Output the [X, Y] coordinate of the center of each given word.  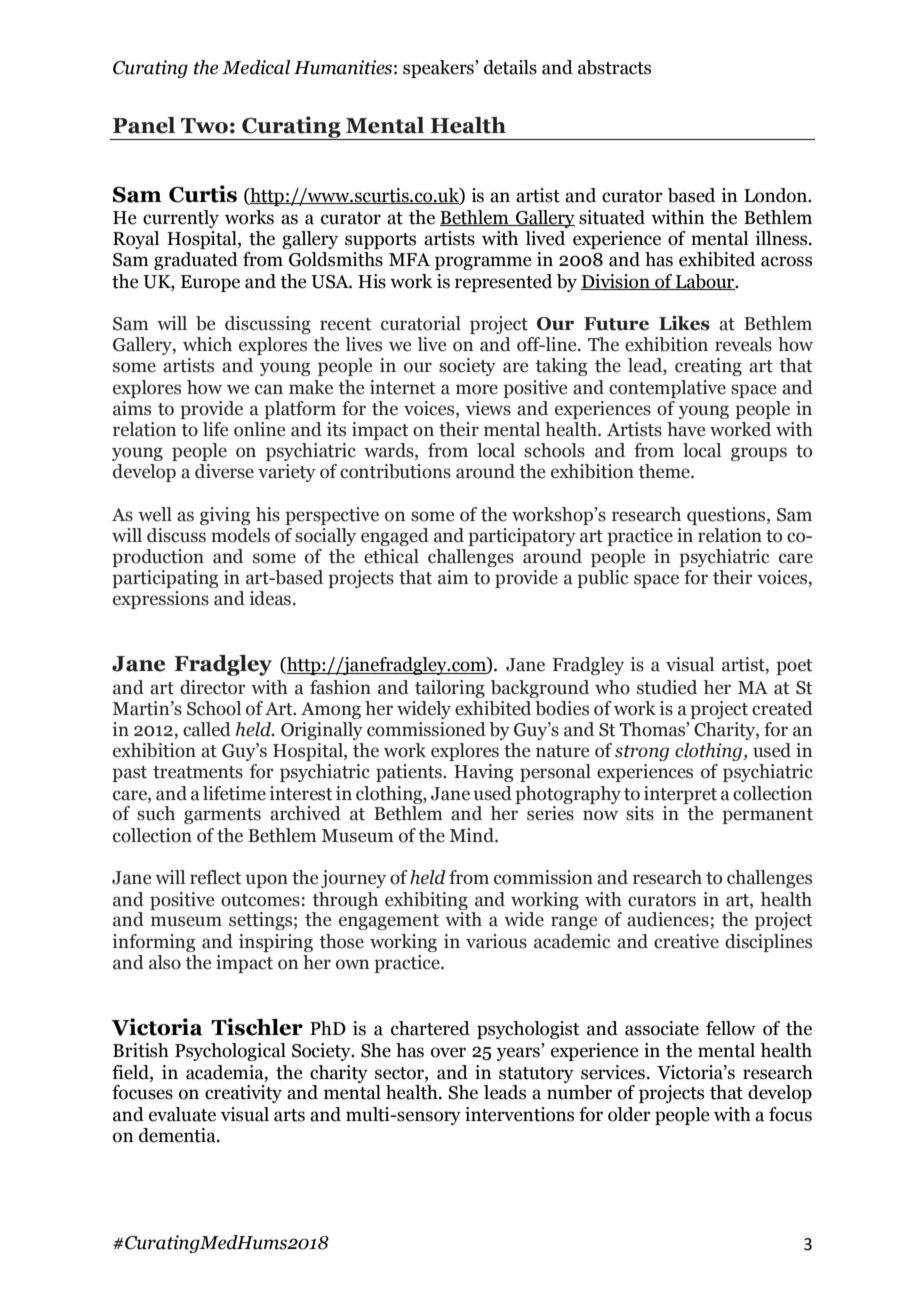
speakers [439, 69]
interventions [519, 1114]
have [686, 429]
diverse [224, 471]
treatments [198, 772]
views [488, 408]
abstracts [614, 67]
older [629, 1114]
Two [204, 126]
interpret [680, 795]
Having [483, 773]
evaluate [182, 1114]
